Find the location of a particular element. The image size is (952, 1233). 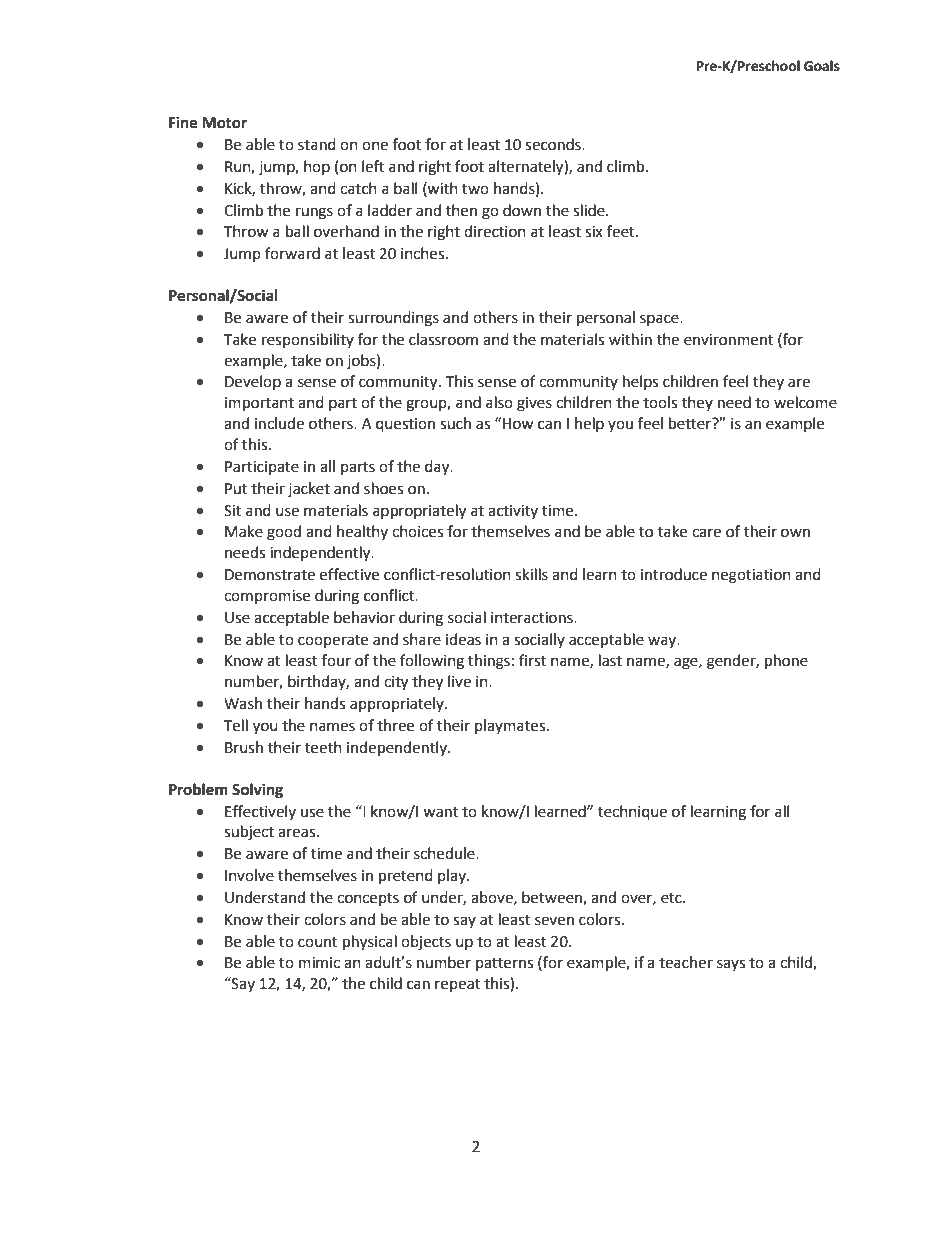

environment is located at coordinates (729, 340).
